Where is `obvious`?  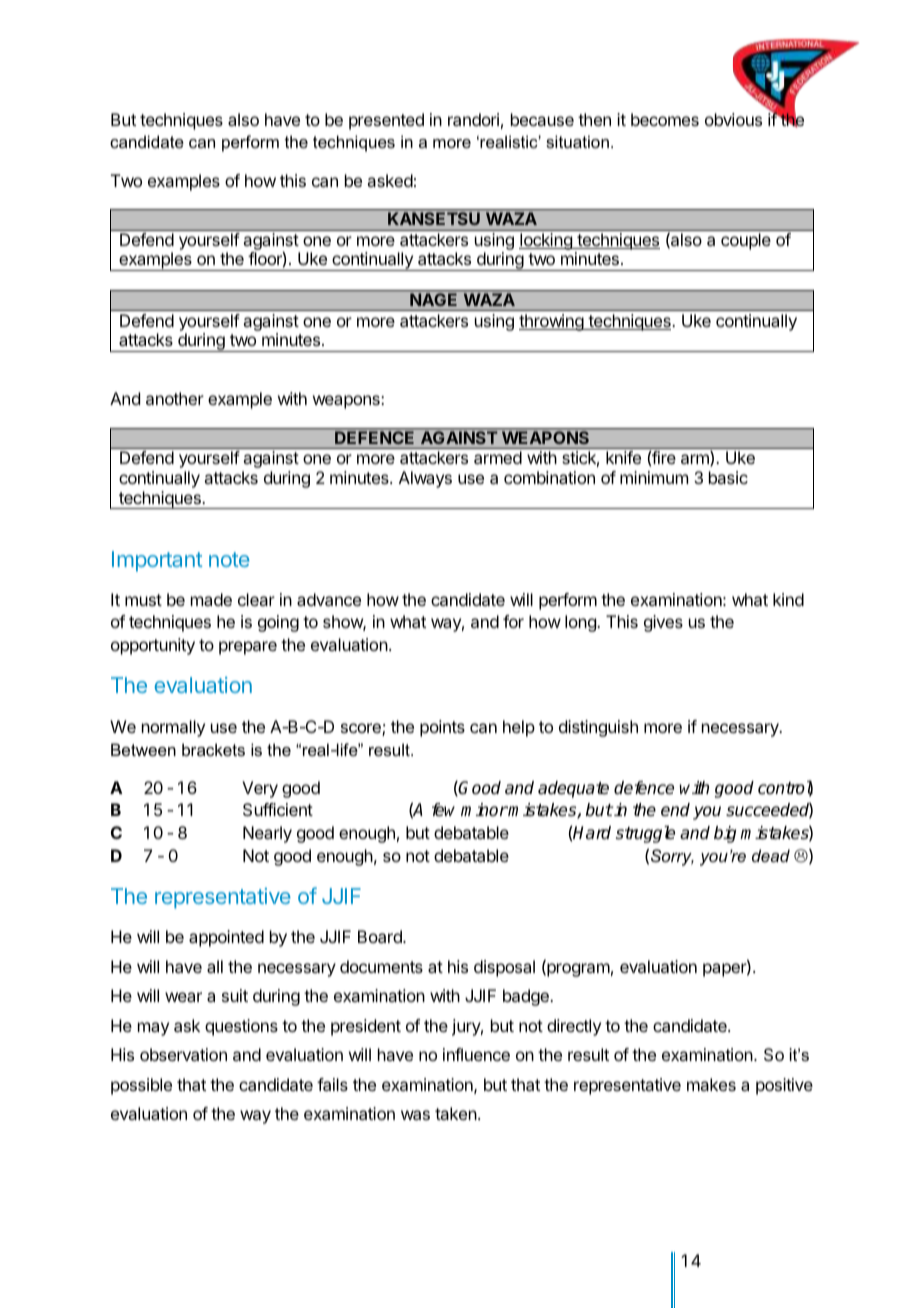 obvious is located at coordinates (733, 119).
